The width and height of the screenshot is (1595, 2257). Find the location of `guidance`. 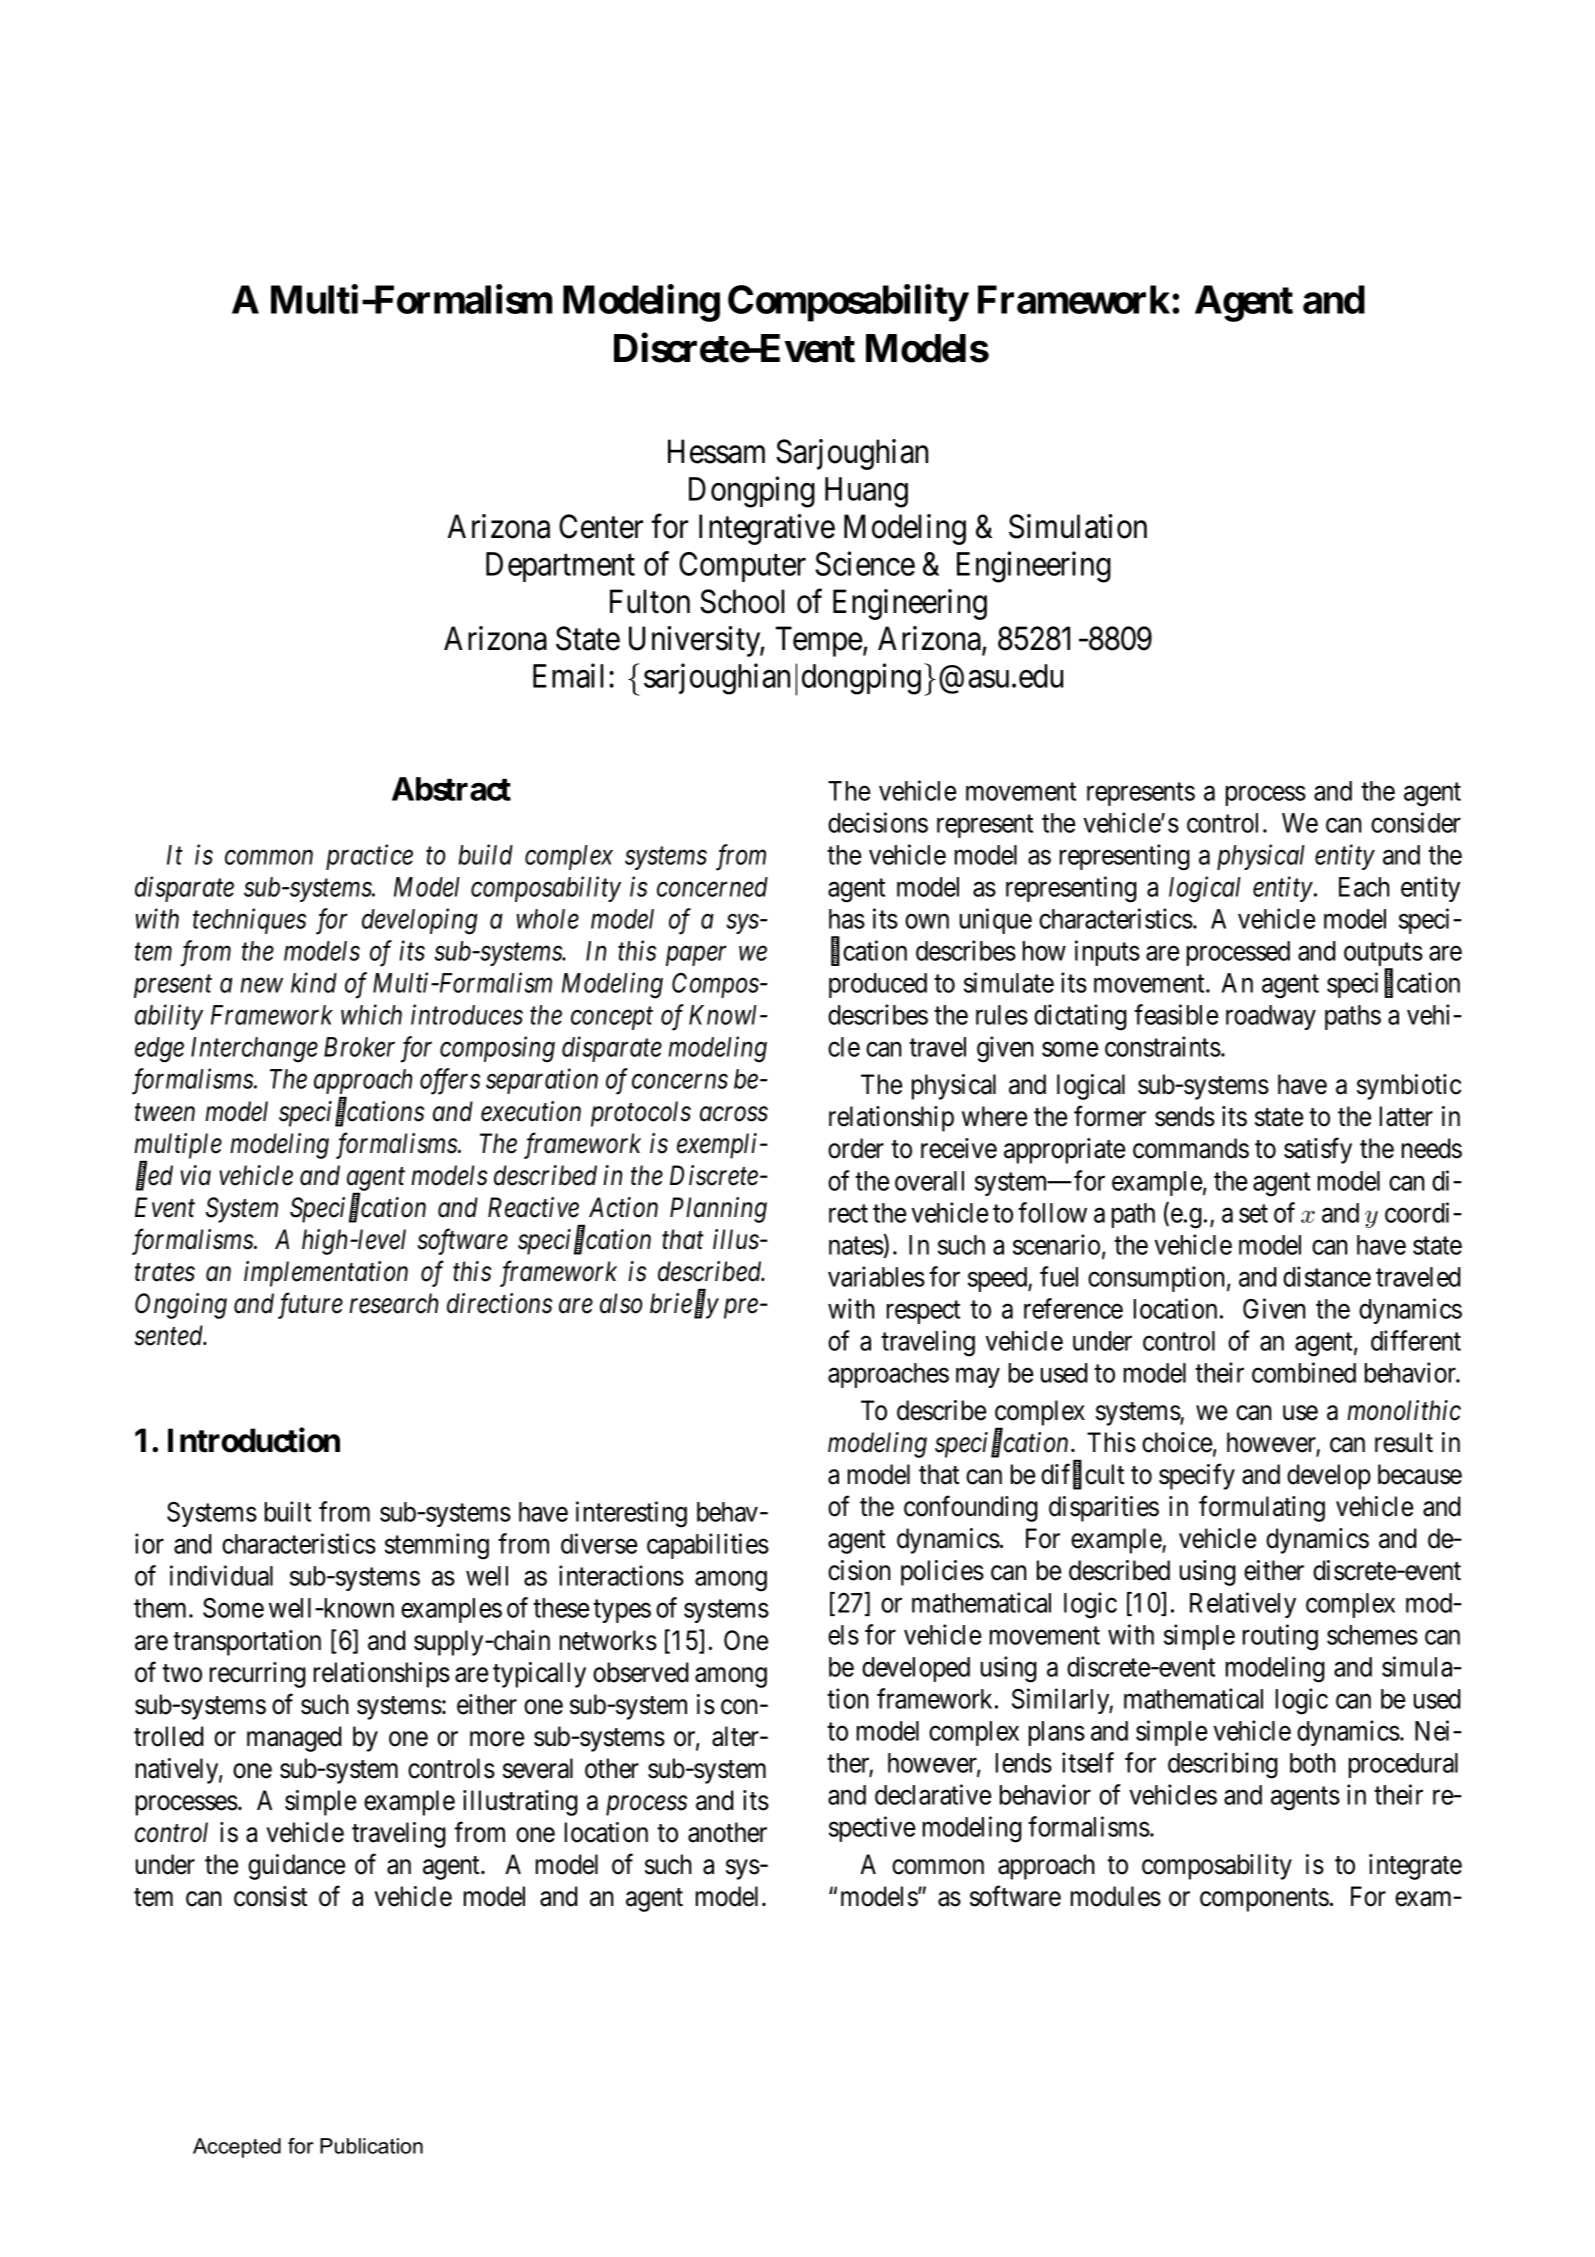

guidance is located at coordinates (296, 1867).
